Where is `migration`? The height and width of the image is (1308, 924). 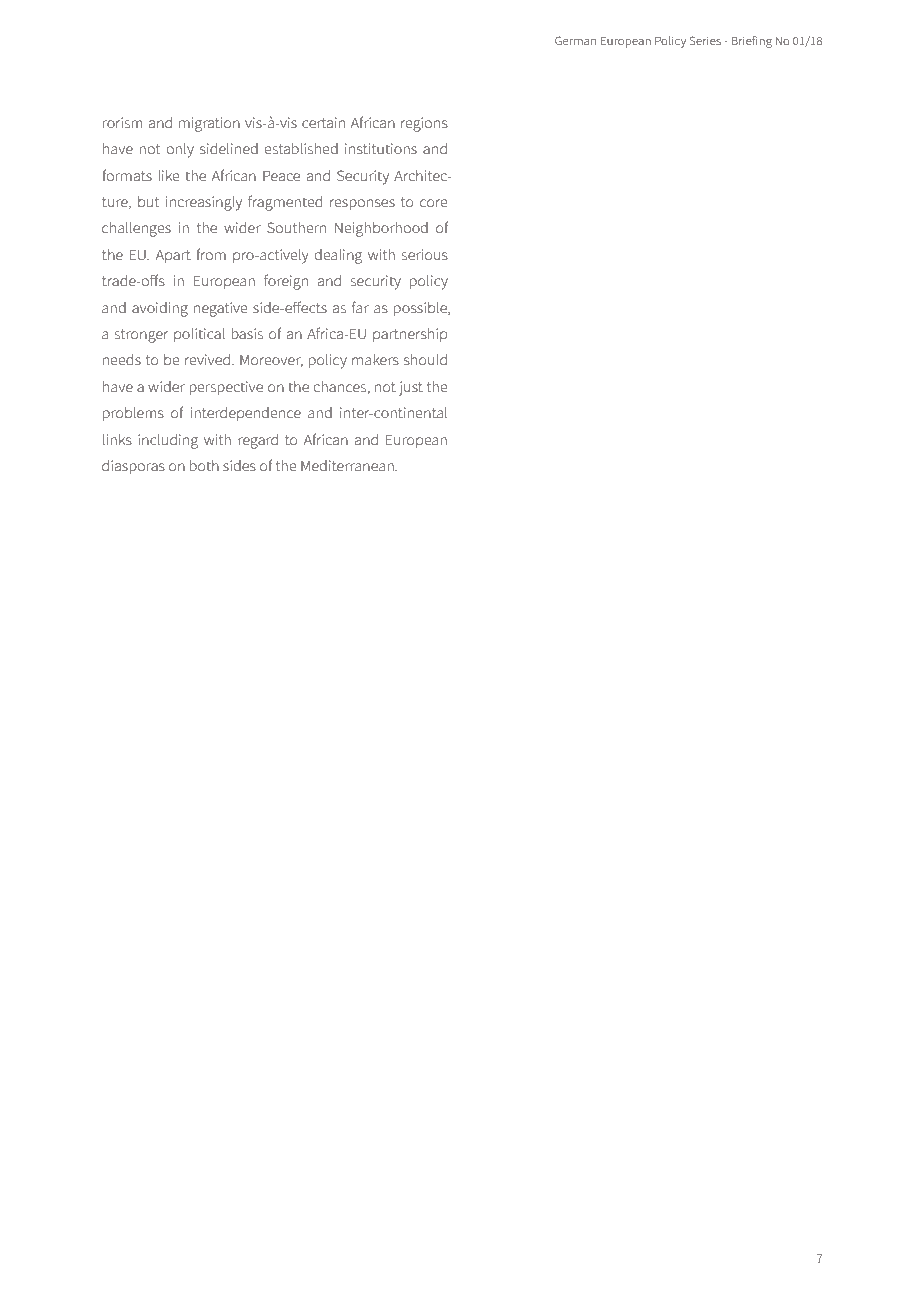
migration is located at coordinates (209, 124).
